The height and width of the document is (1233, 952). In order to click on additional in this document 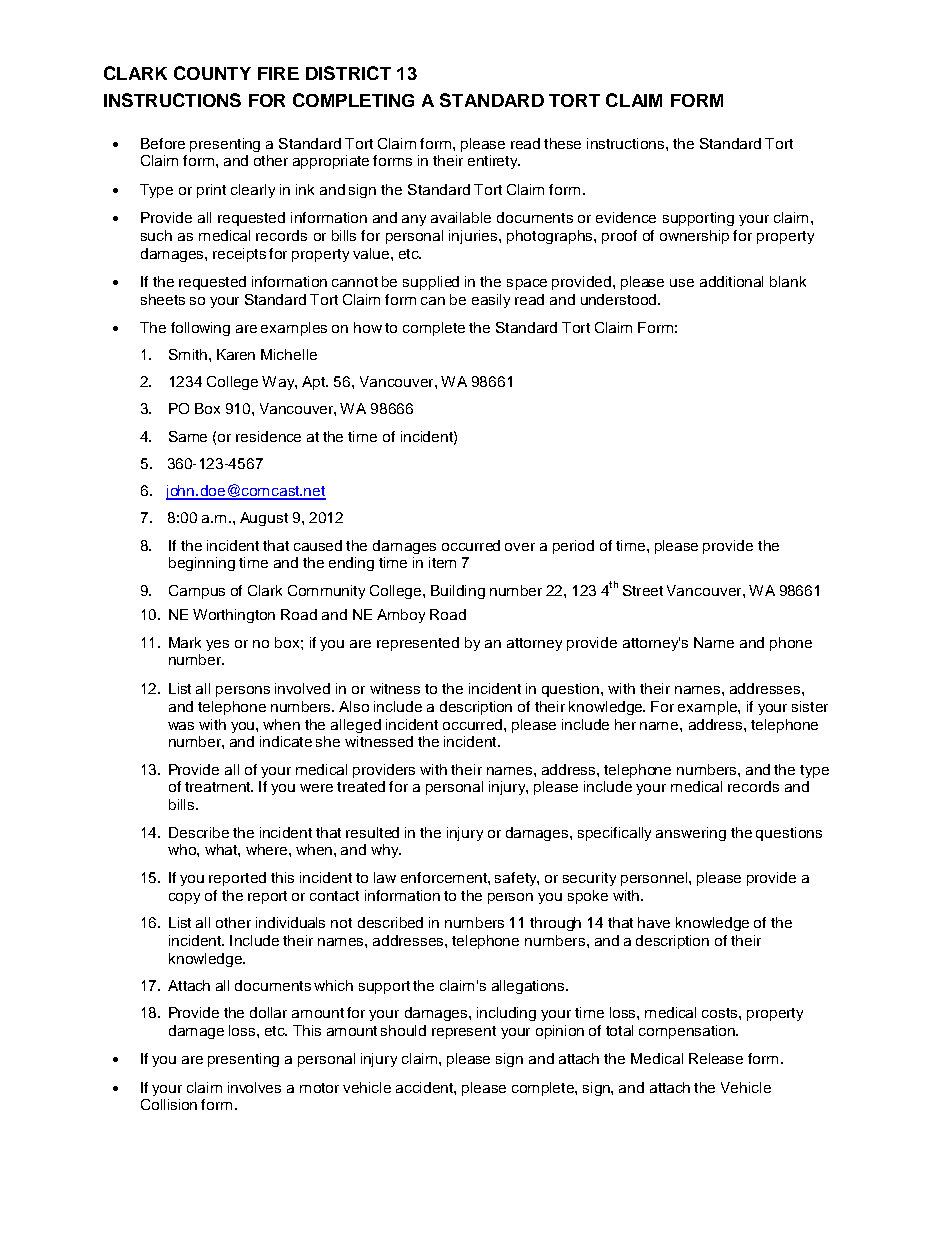, I will do `click(731, 281)`.
